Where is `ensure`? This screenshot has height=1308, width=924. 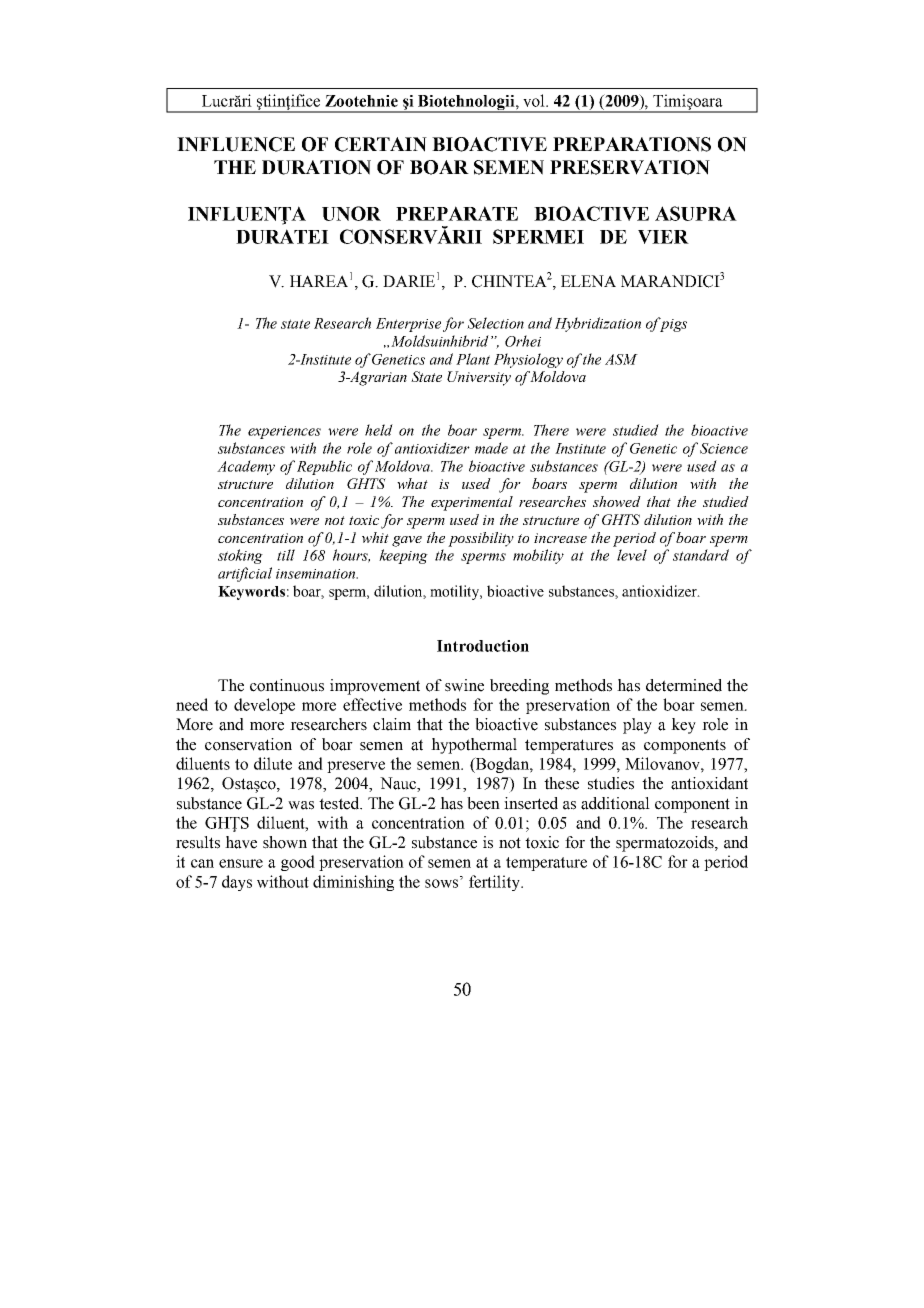
ensure is located at coordinates (241, 863).
